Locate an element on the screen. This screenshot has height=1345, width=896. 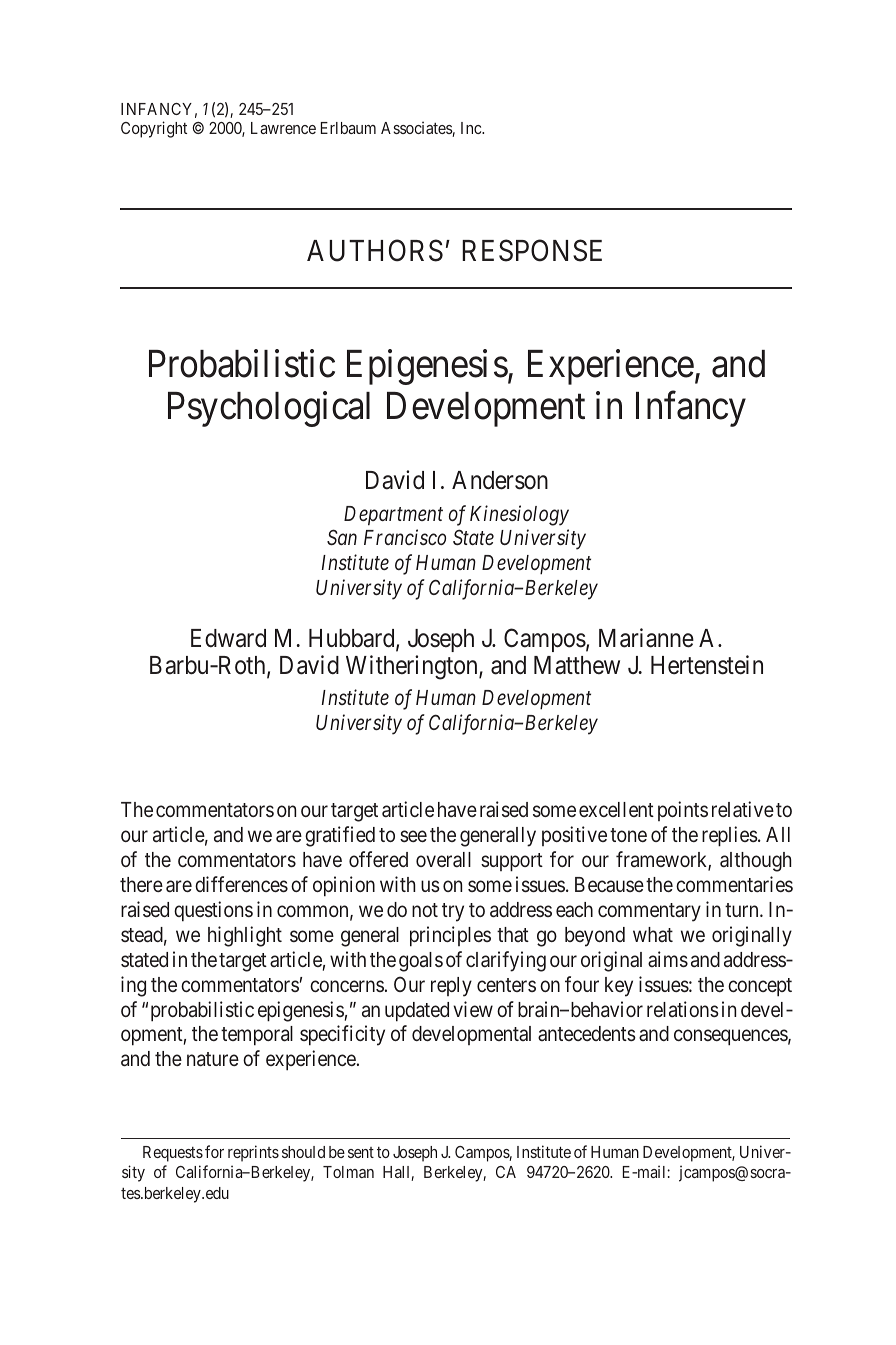
Hertenstein is located at coordinates (707, 665).
